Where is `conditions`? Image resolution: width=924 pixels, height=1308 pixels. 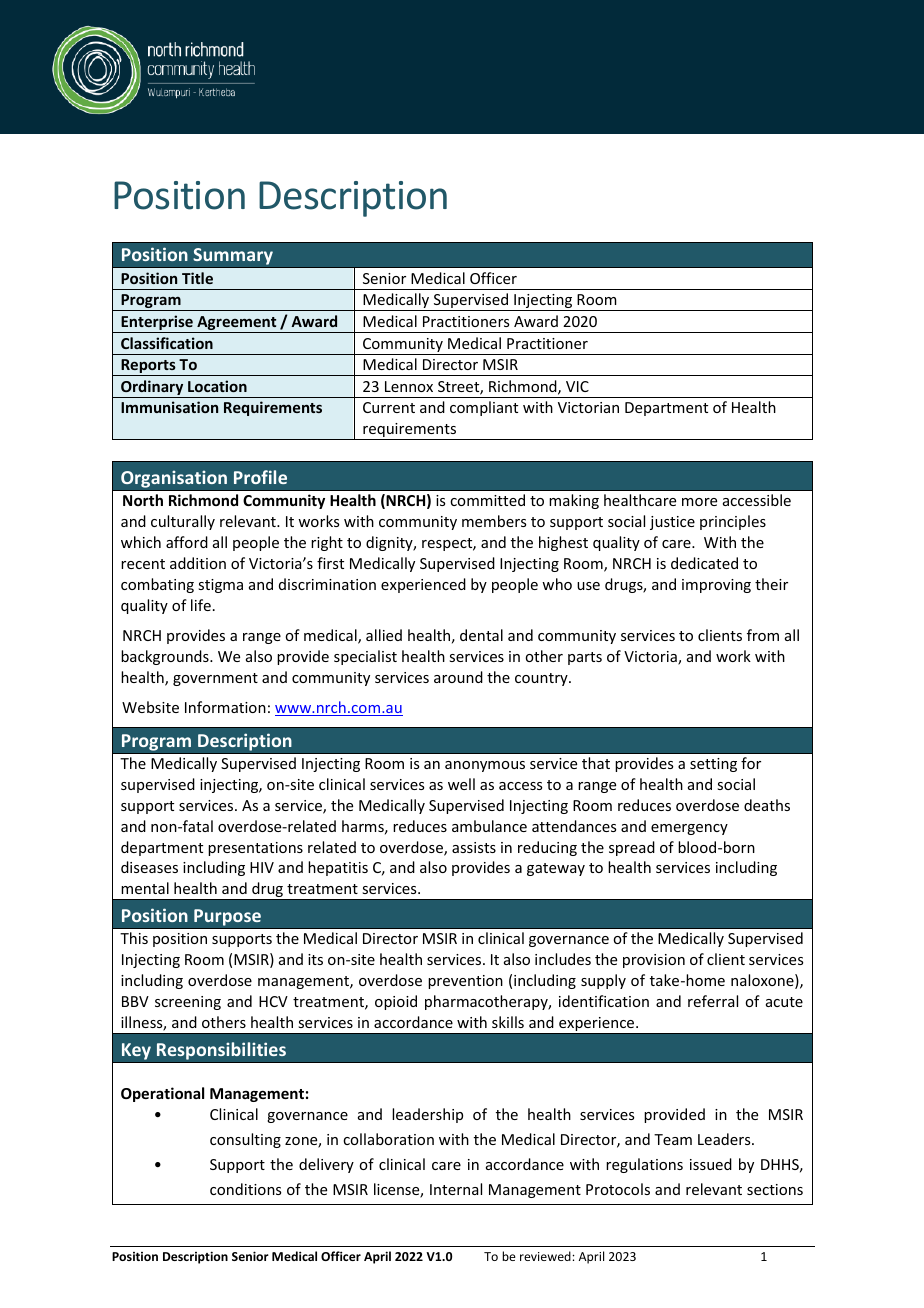 conditions is located at coordinates (245, 1189).
